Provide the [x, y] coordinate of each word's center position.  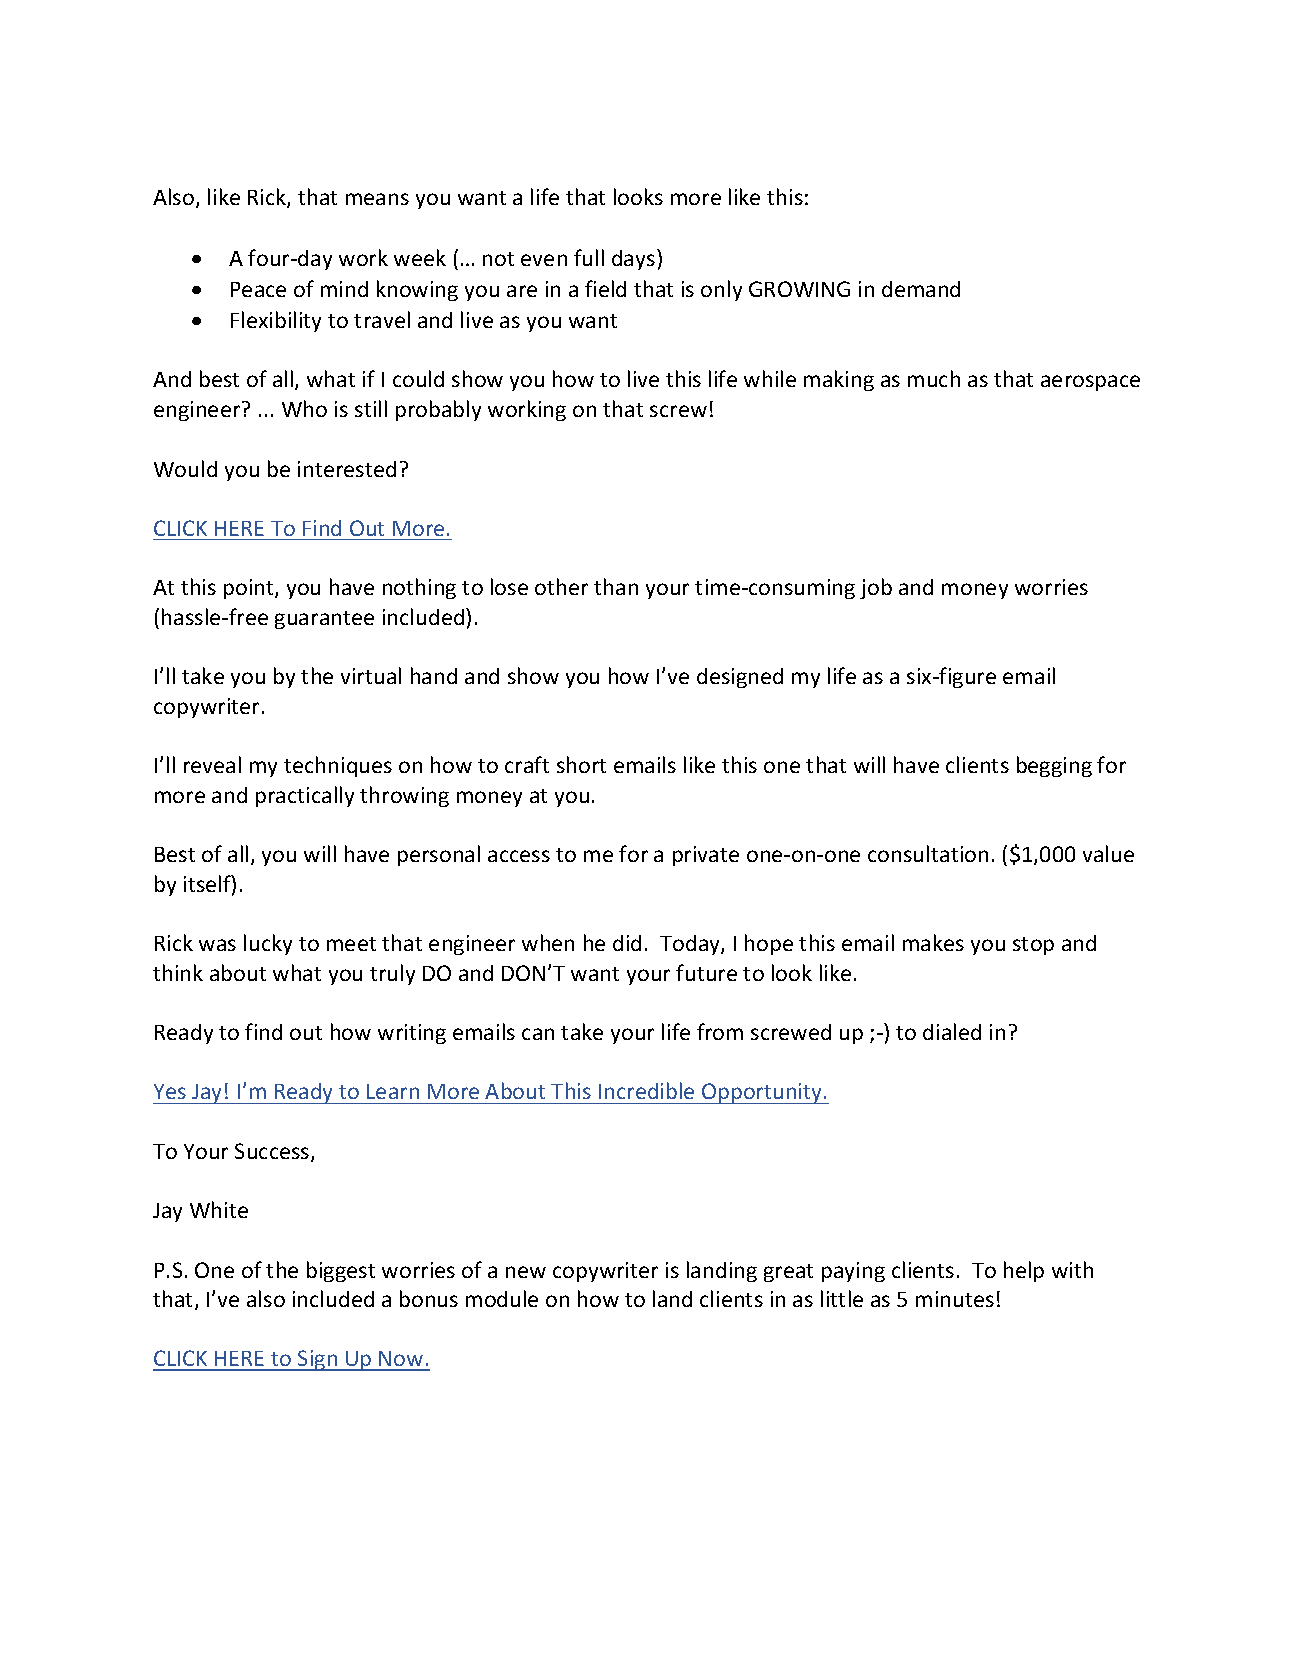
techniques [338, 766]
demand [921, 289]
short [581, 764]
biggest [341, 1271]
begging [1054, 766]
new [526, 1272]
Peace [258, 289]
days [635, 259]
